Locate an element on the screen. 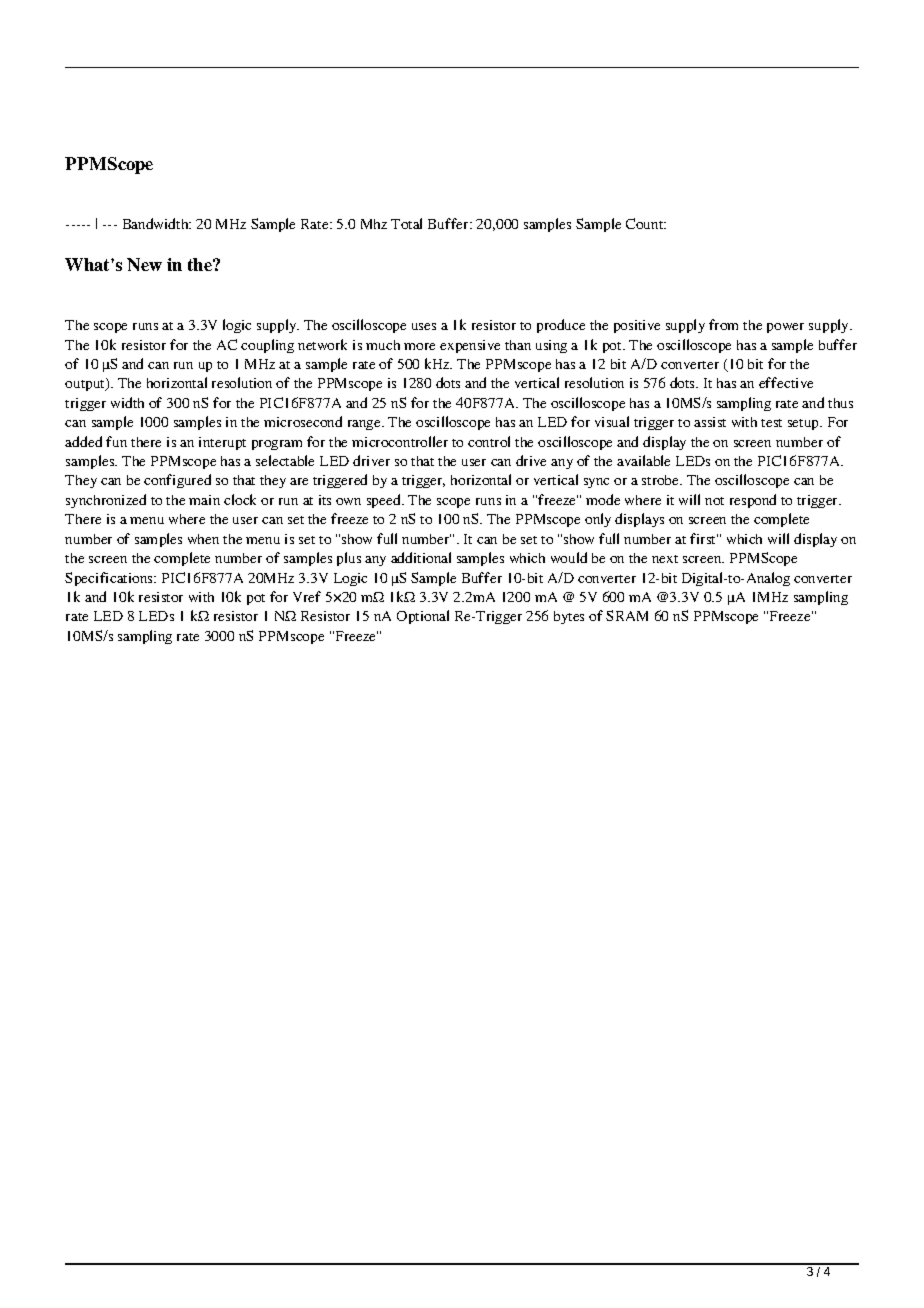 The width and height of the screenshot is (924, 1308). Count is located at coordinates (646, 223).
